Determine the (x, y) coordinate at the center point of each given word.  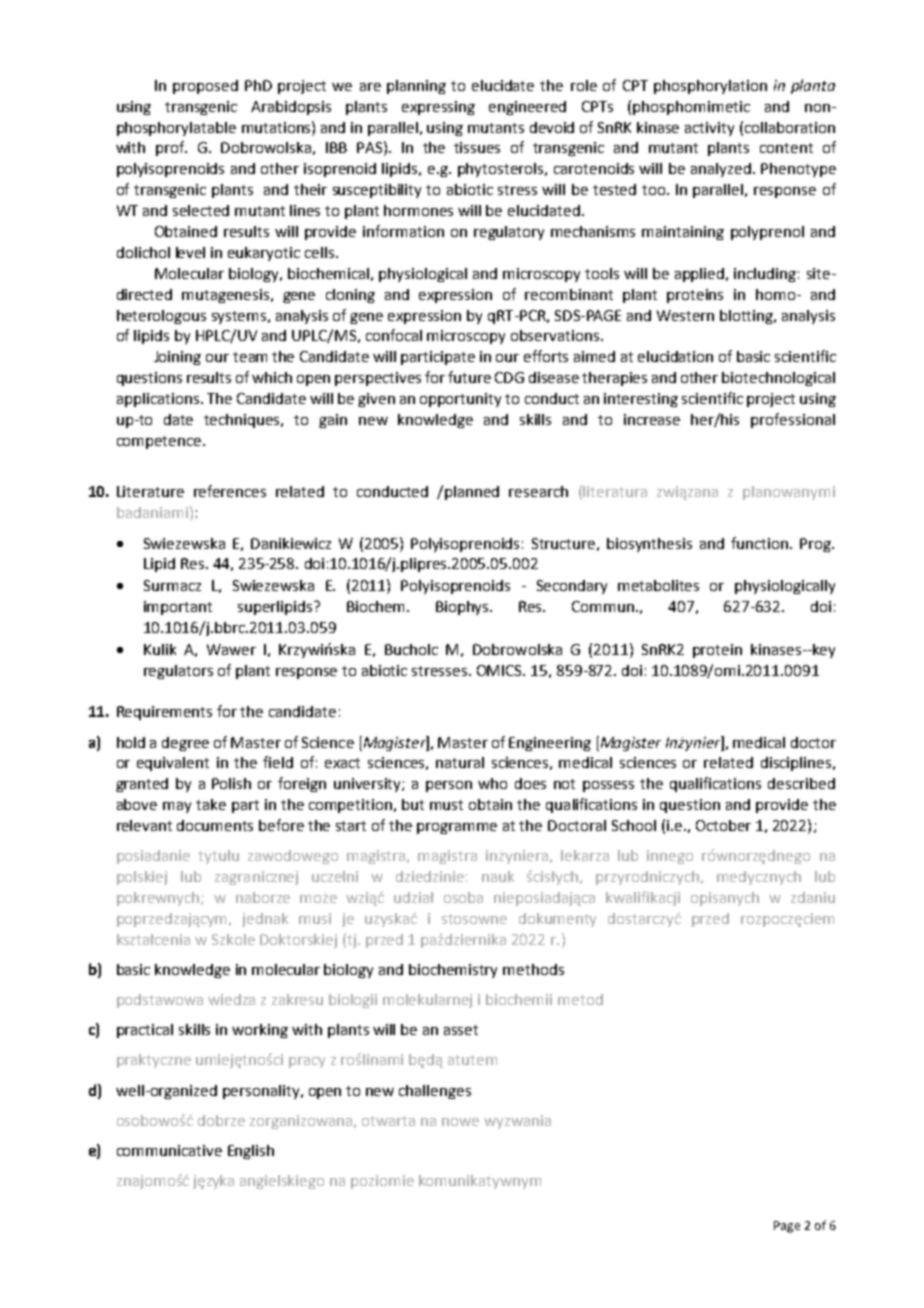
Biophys (464, 608)
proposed (205, 87)
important (178, 608)
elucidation (675, 356)
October (723, 825)
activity (709, 129)
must (446, 805)
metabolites (658, 585)
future (469, 377)
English (251, 1152)
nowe (460, 1122)
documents (215, 825)
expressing (438, 108)
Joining (177, 358)
